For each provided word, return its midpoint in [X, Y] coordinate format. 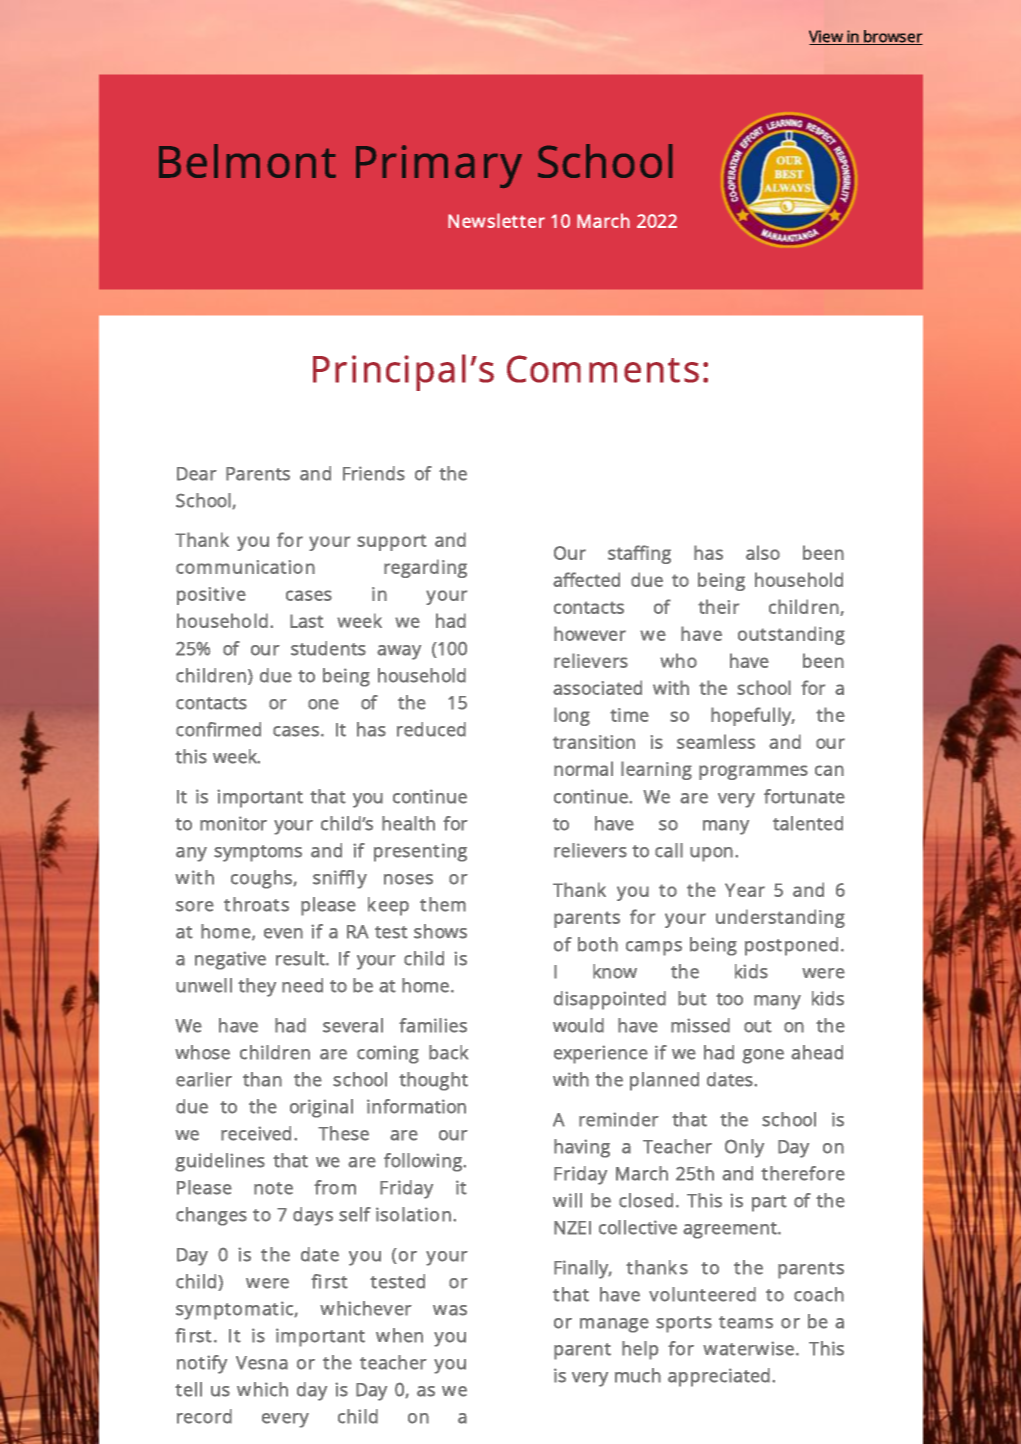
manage [614, 1325]
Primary [439, 167]
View [827, 37]
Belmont [247, 161]
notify [202, 1364]
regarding [425, 568]
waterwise [748, 1348]
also [763, 552]
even [283, 933]
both [598, 944]
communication [245, 567]
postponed [791, 946]
